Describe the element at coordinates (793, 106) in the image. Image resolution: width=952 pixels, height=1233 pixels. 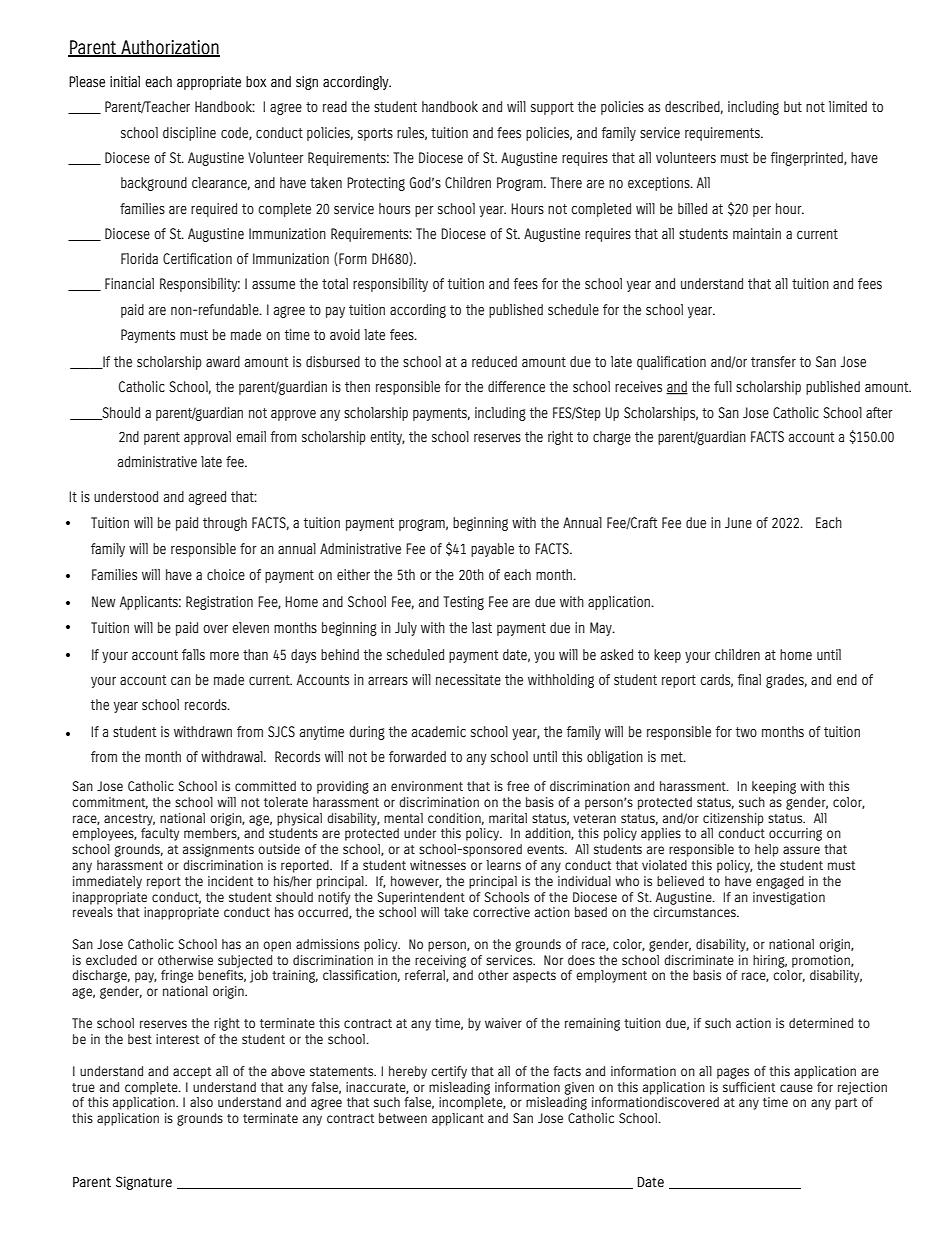
I see `but` at that location.
